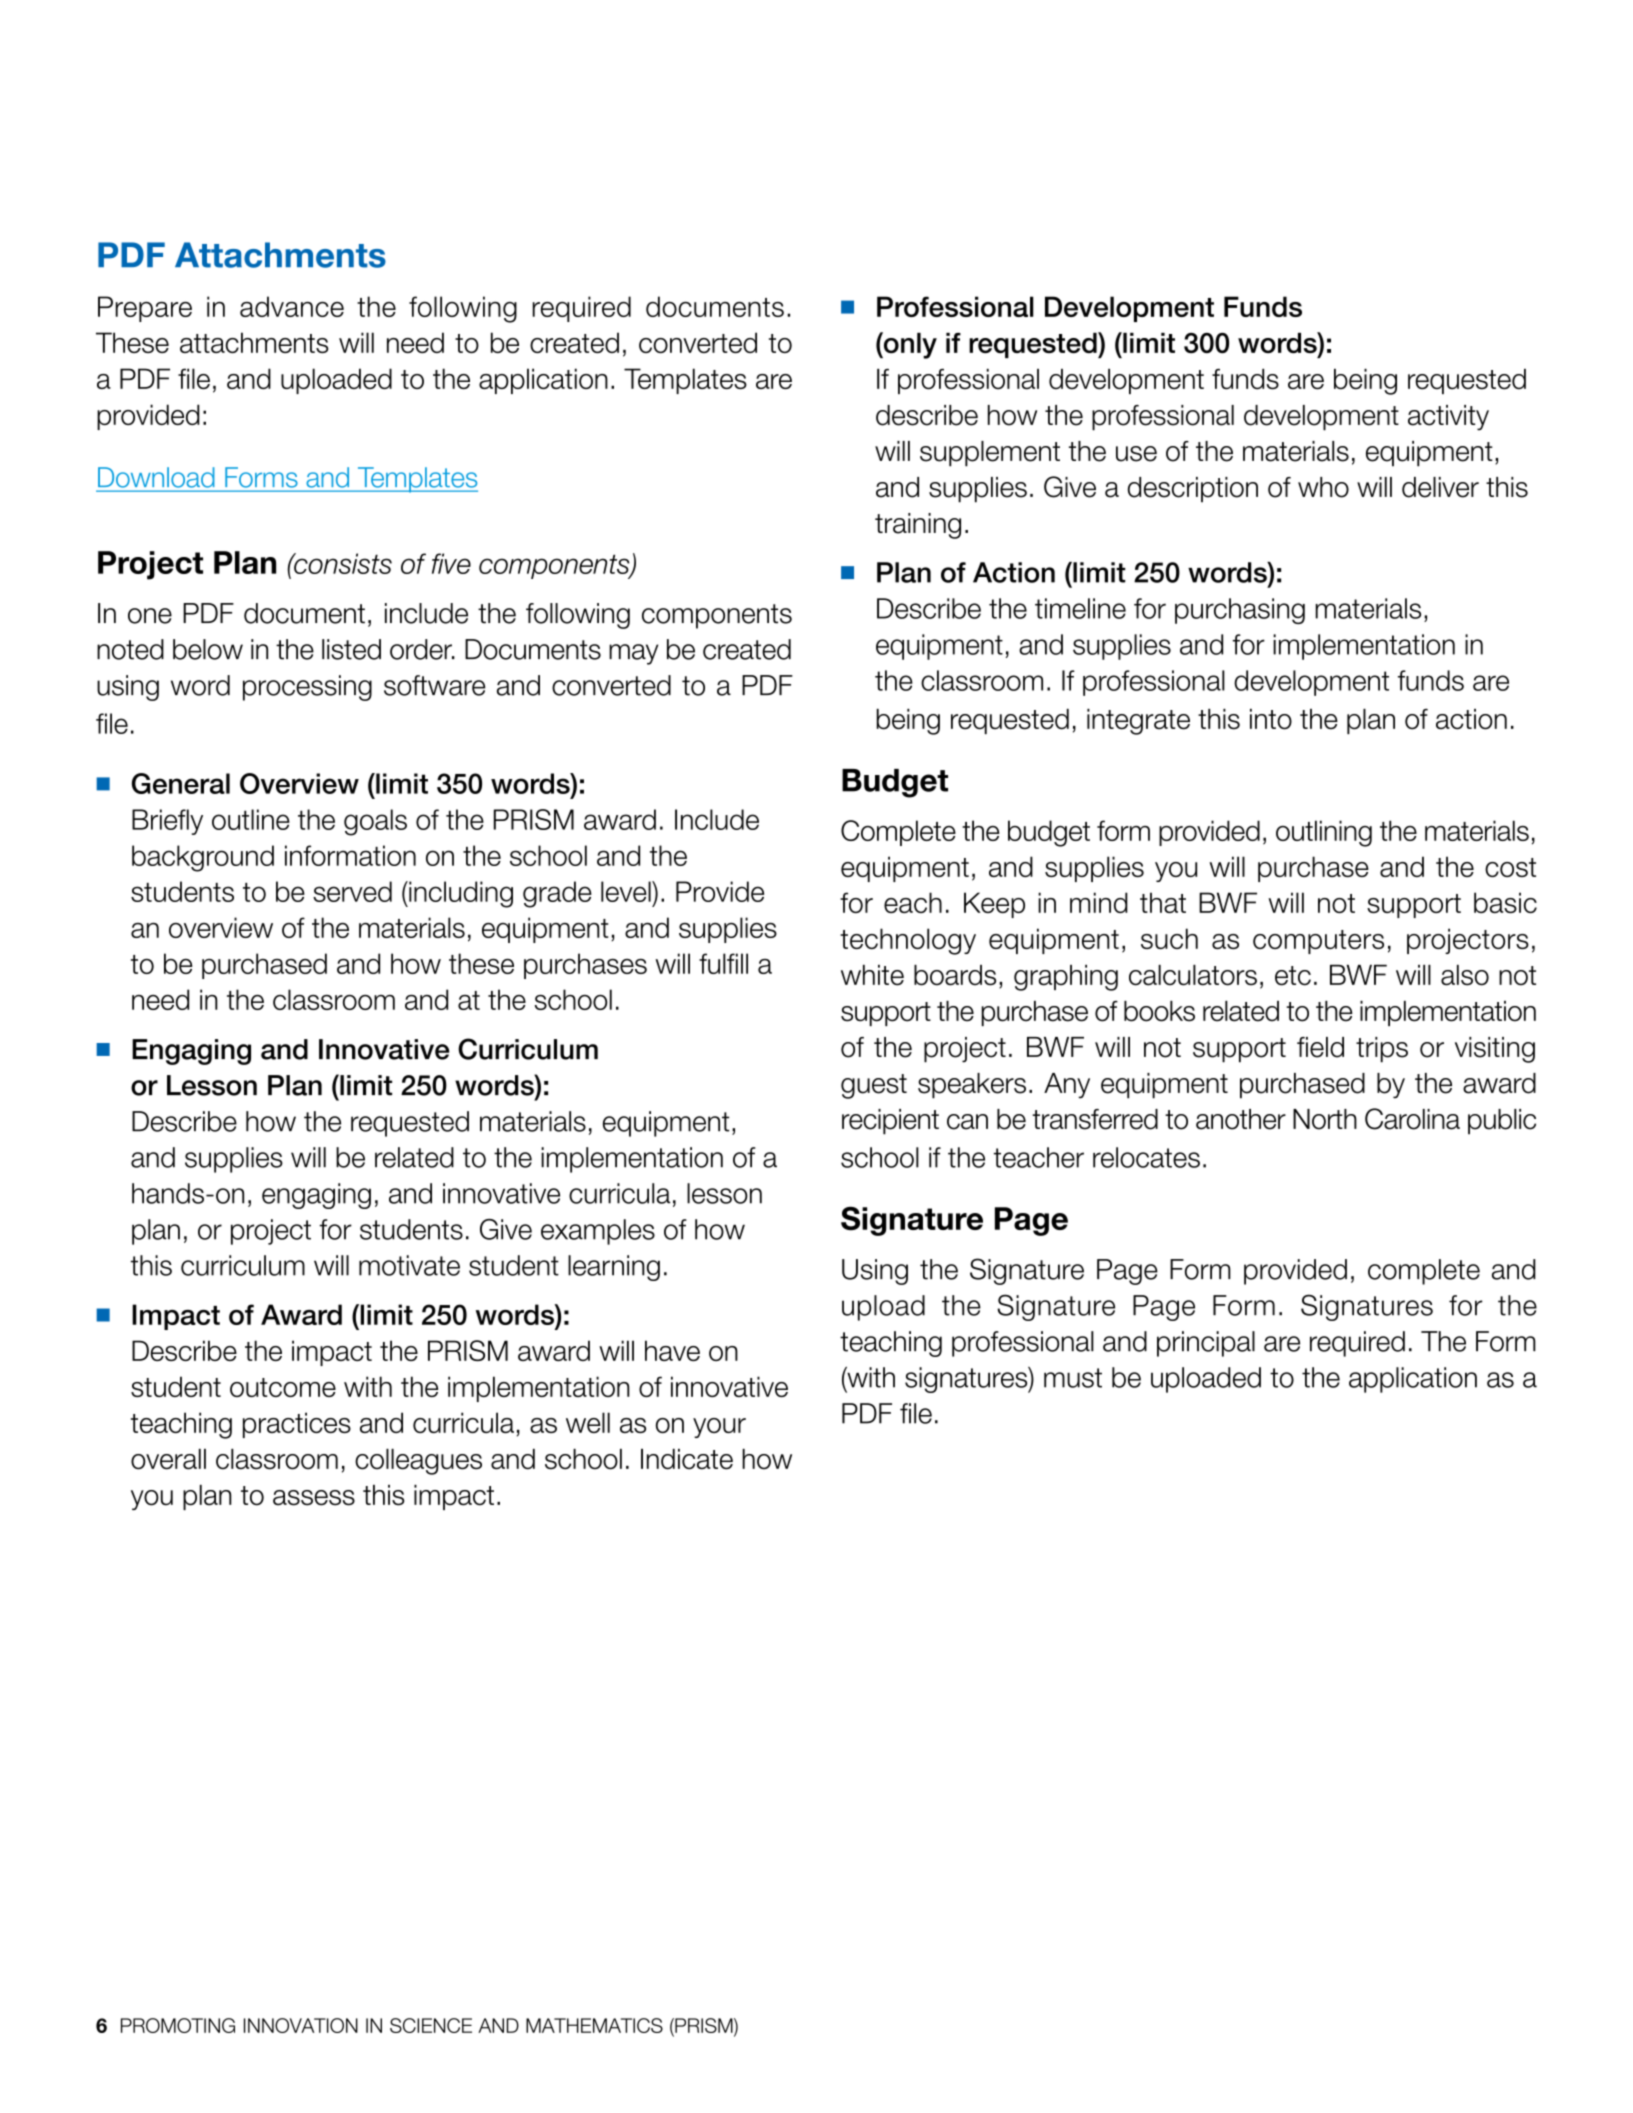  I want to click on served, so click(352, 891).
